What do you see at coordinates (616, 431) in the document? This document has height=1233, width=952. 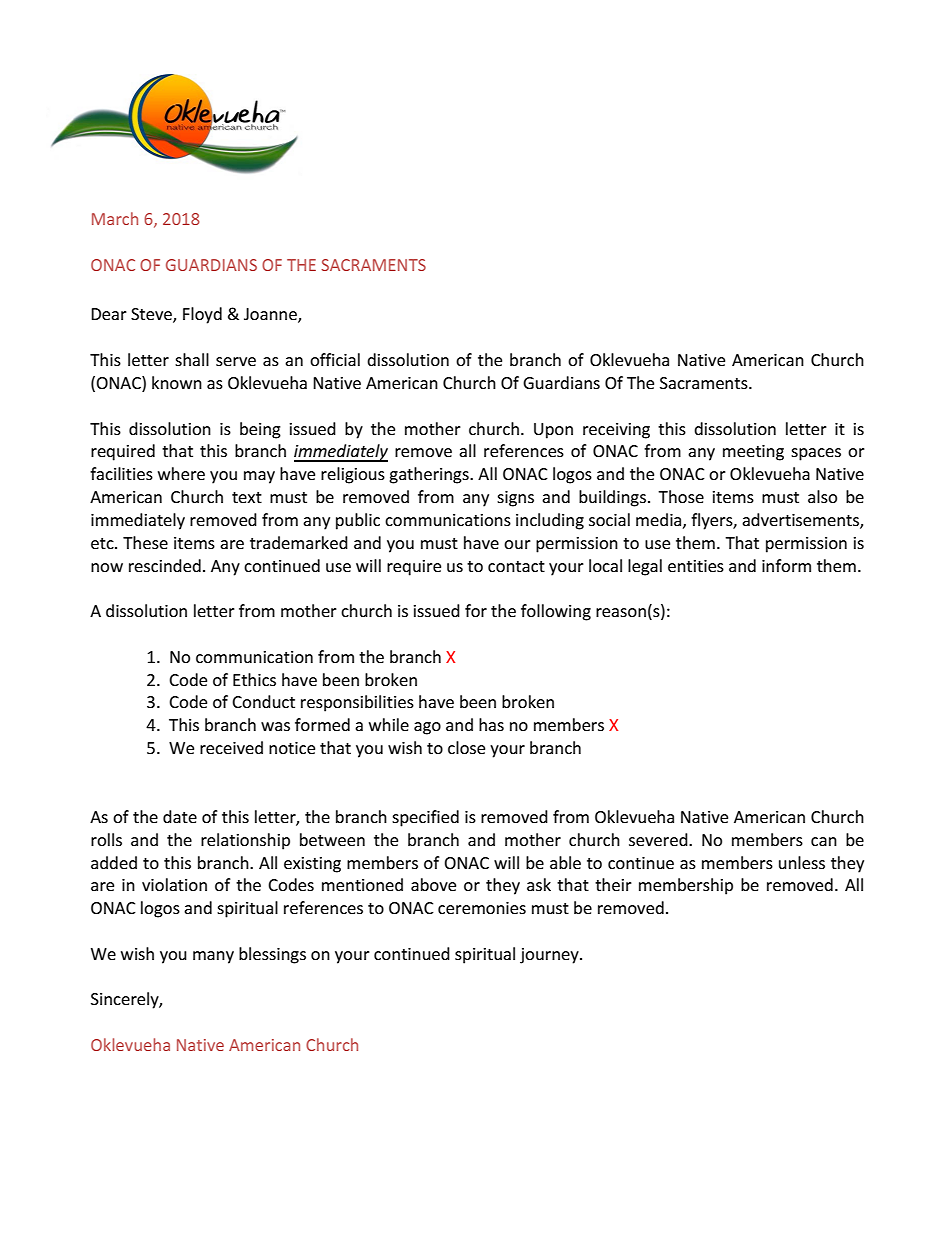 I see `receiving` at bounding box center [616, 431].
